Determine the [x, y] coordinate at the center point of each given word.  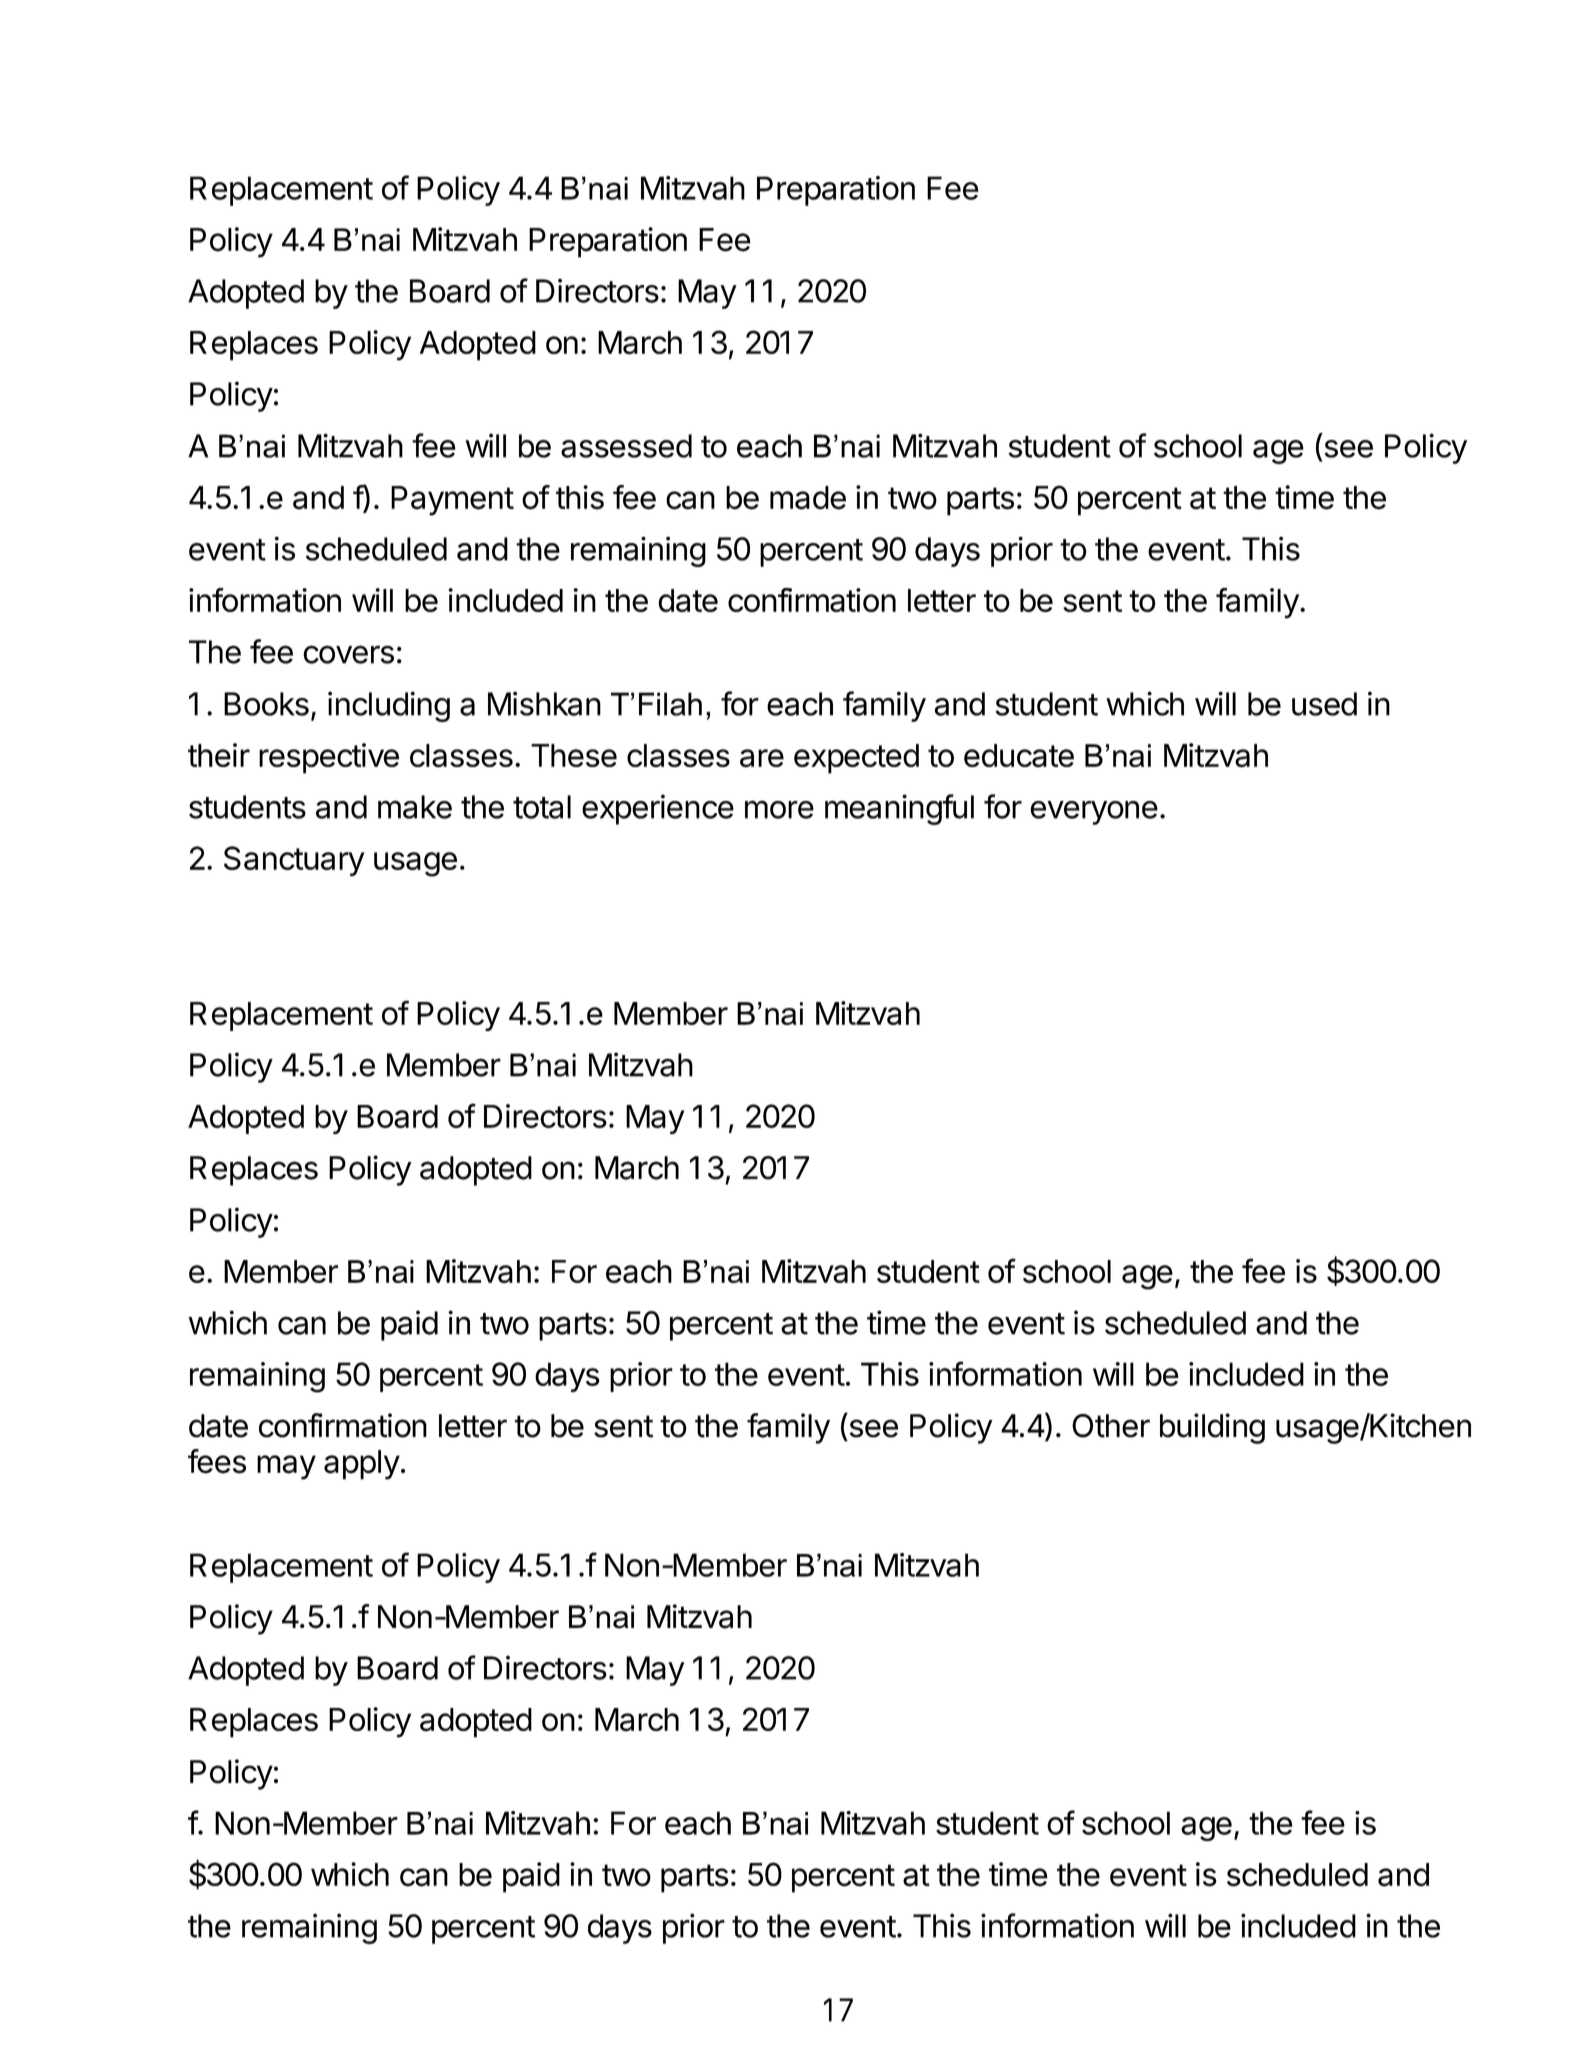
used [1324, 704]
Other [1111, 1426]
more [779, 809]
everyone [1094, 813]
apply [362, 1465]
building [1212, 1428]
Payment [452, 501]
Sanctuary [294, 861]
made [808, 498]
